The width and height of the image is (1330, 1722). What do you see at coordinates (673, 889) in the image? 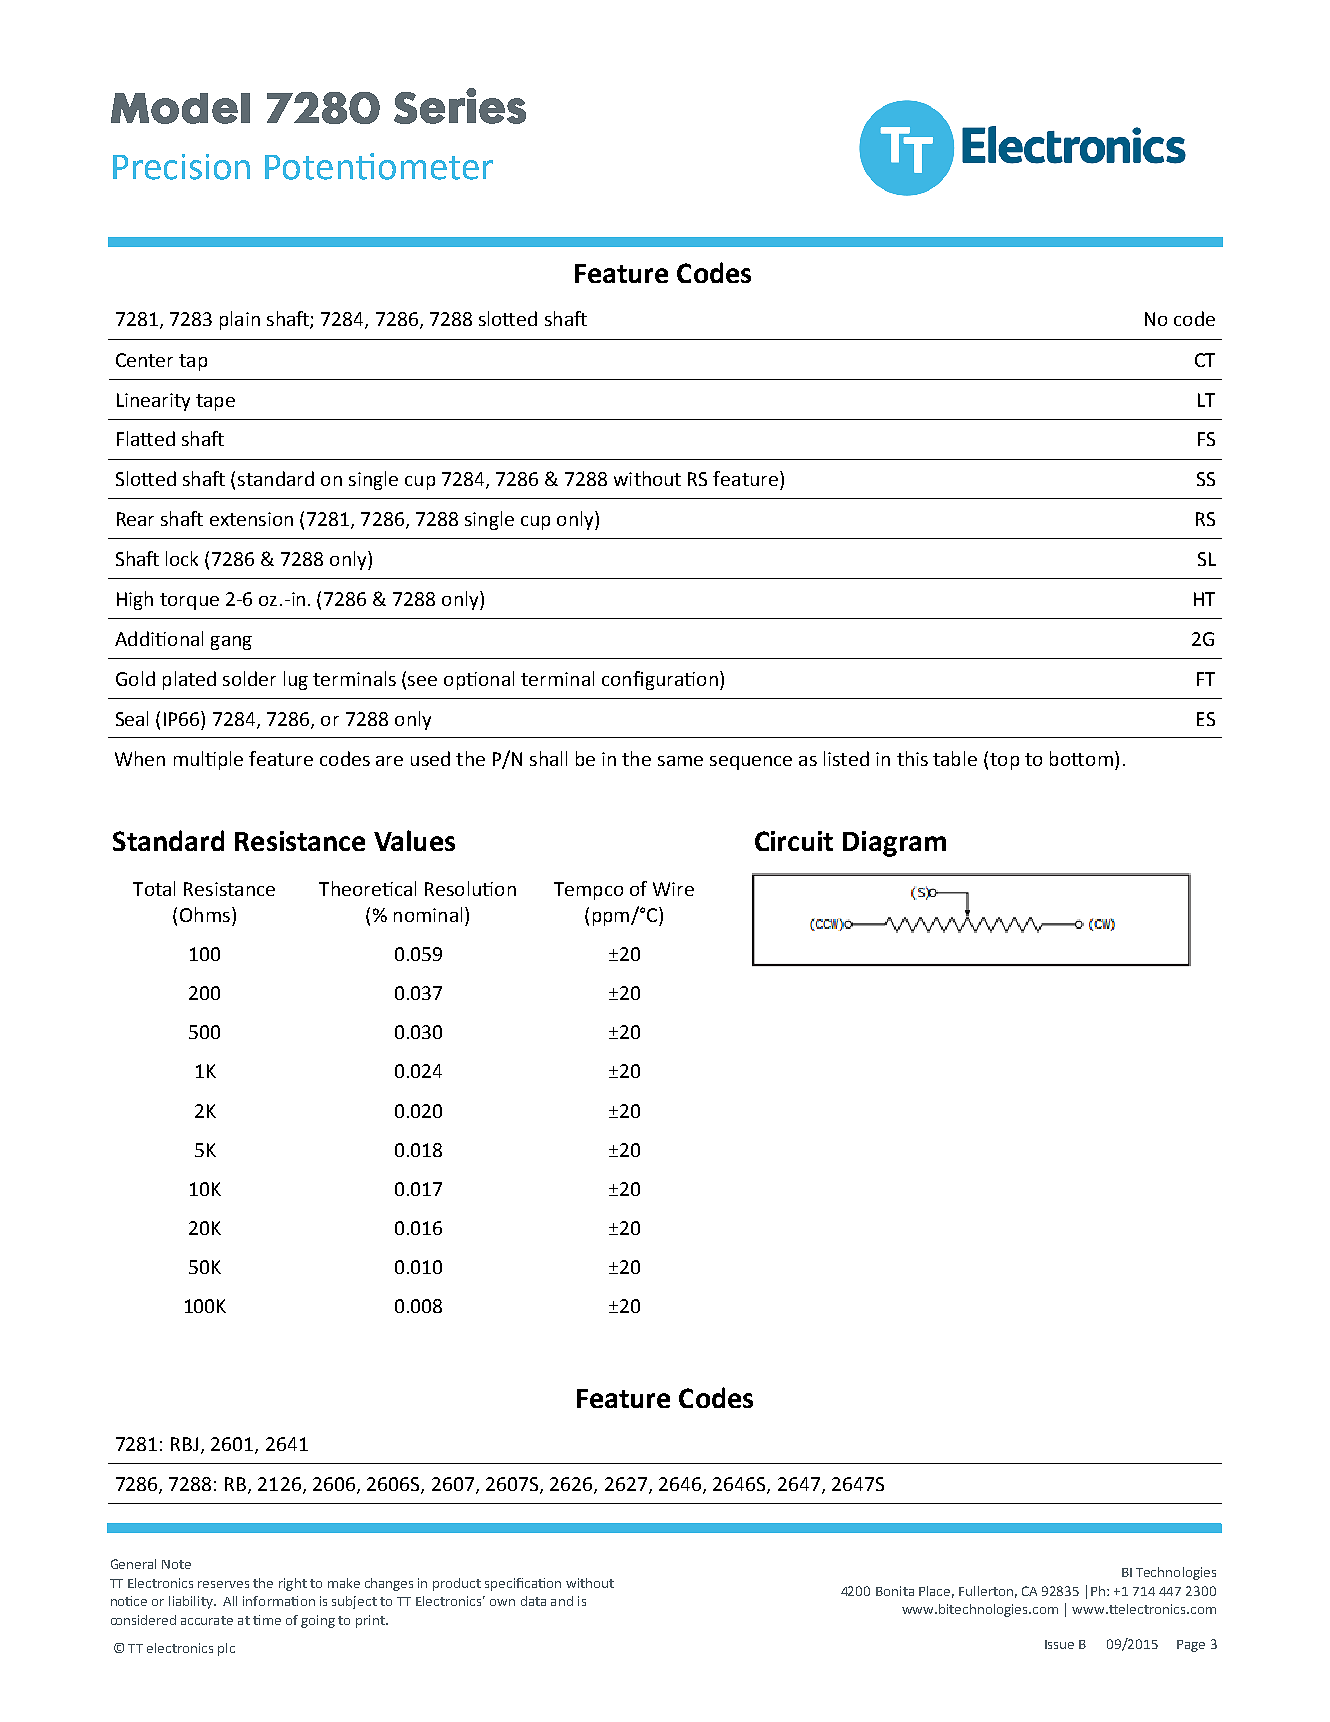
I see `Wire` at bounding box center [673, 889].
